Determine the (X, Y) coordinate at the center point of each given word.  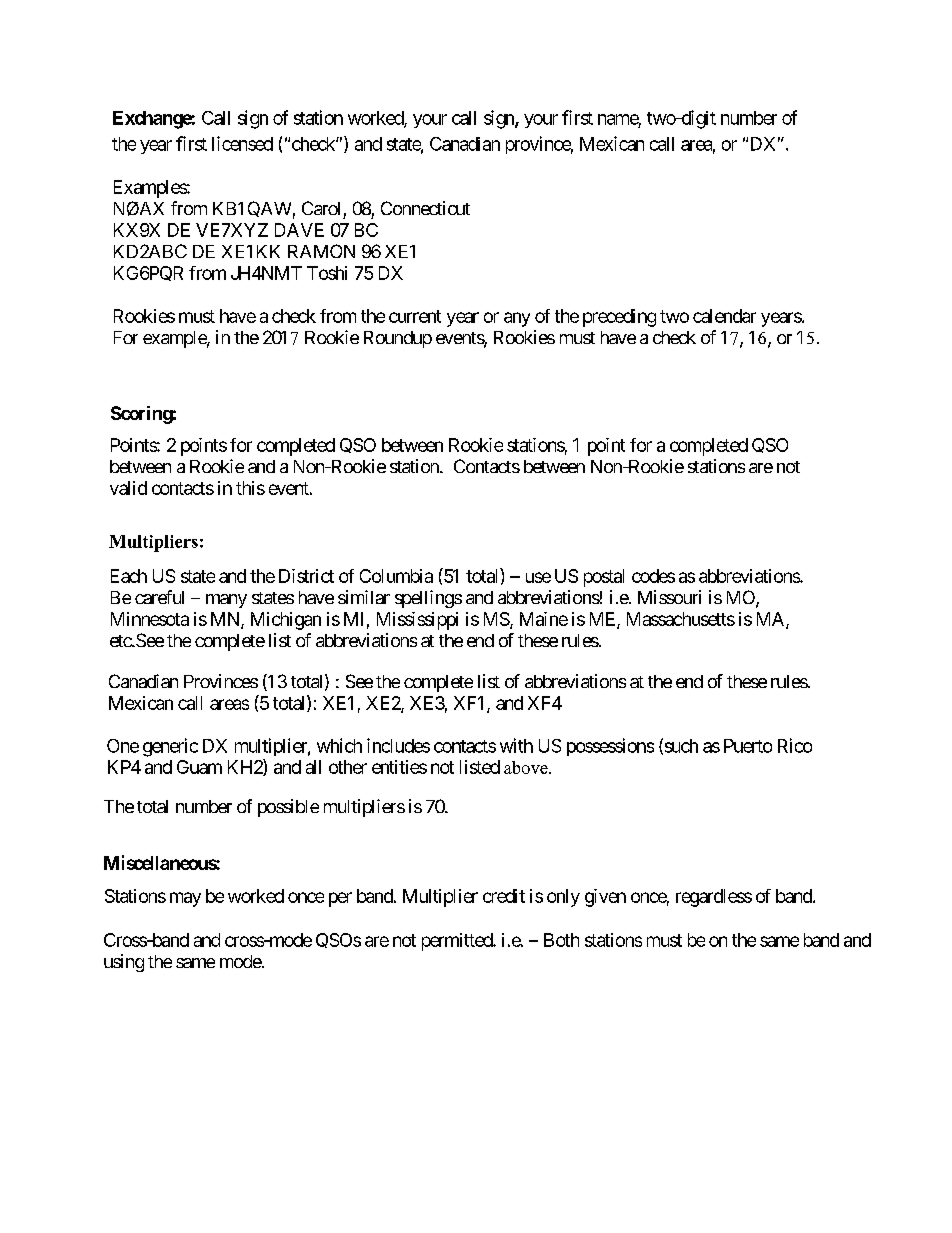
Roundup (398, 339)
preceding (619, 318)
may (185, 899)
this (250, 488)
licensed (242, 143)
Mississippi (417, 621)
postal (604, 578)
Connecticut (425, 208)
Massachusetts (681, 619)
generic (170, 747)
